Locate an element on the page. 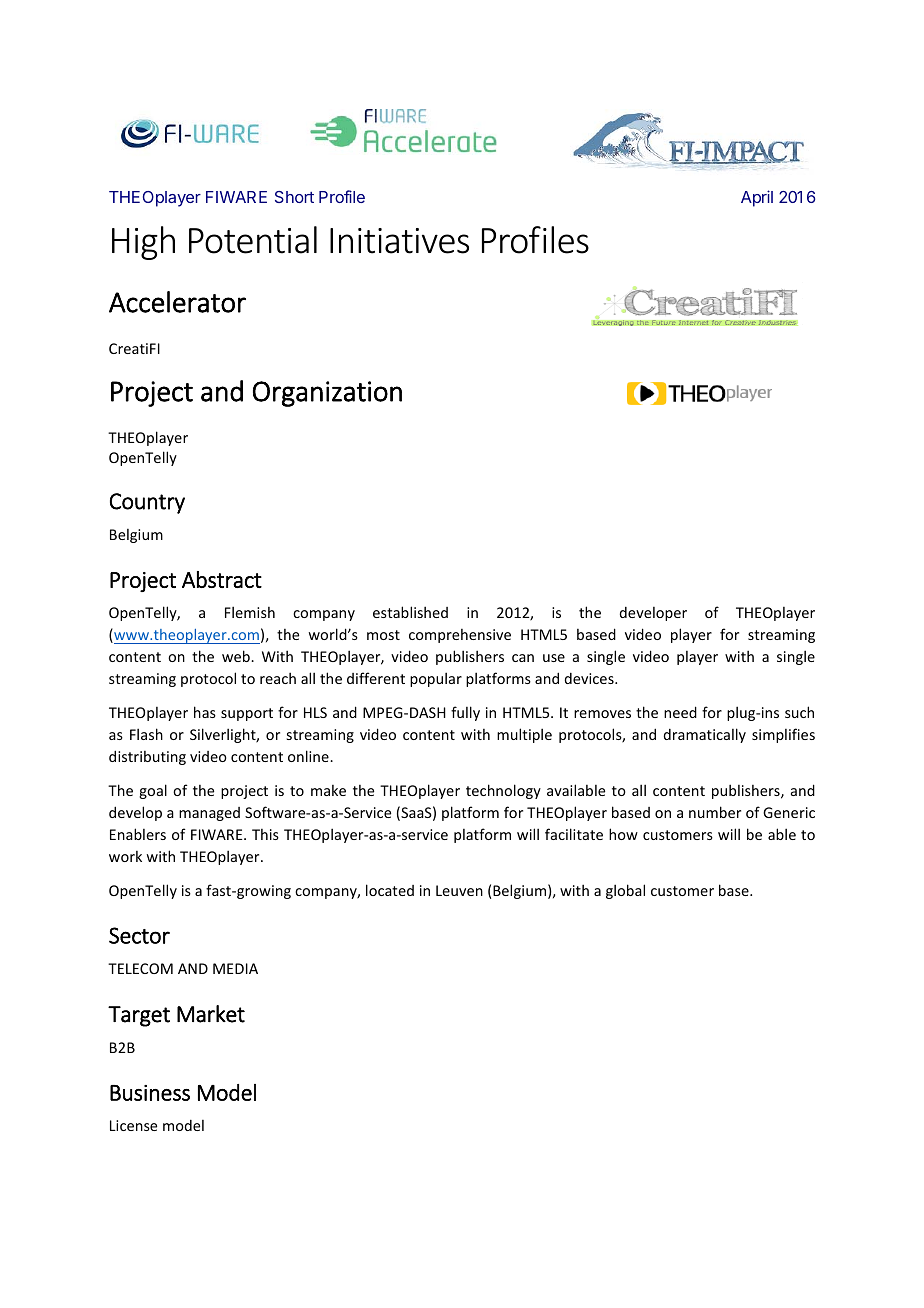 The image size is (924, 1308). Country is located at coordinates (147, 503).
